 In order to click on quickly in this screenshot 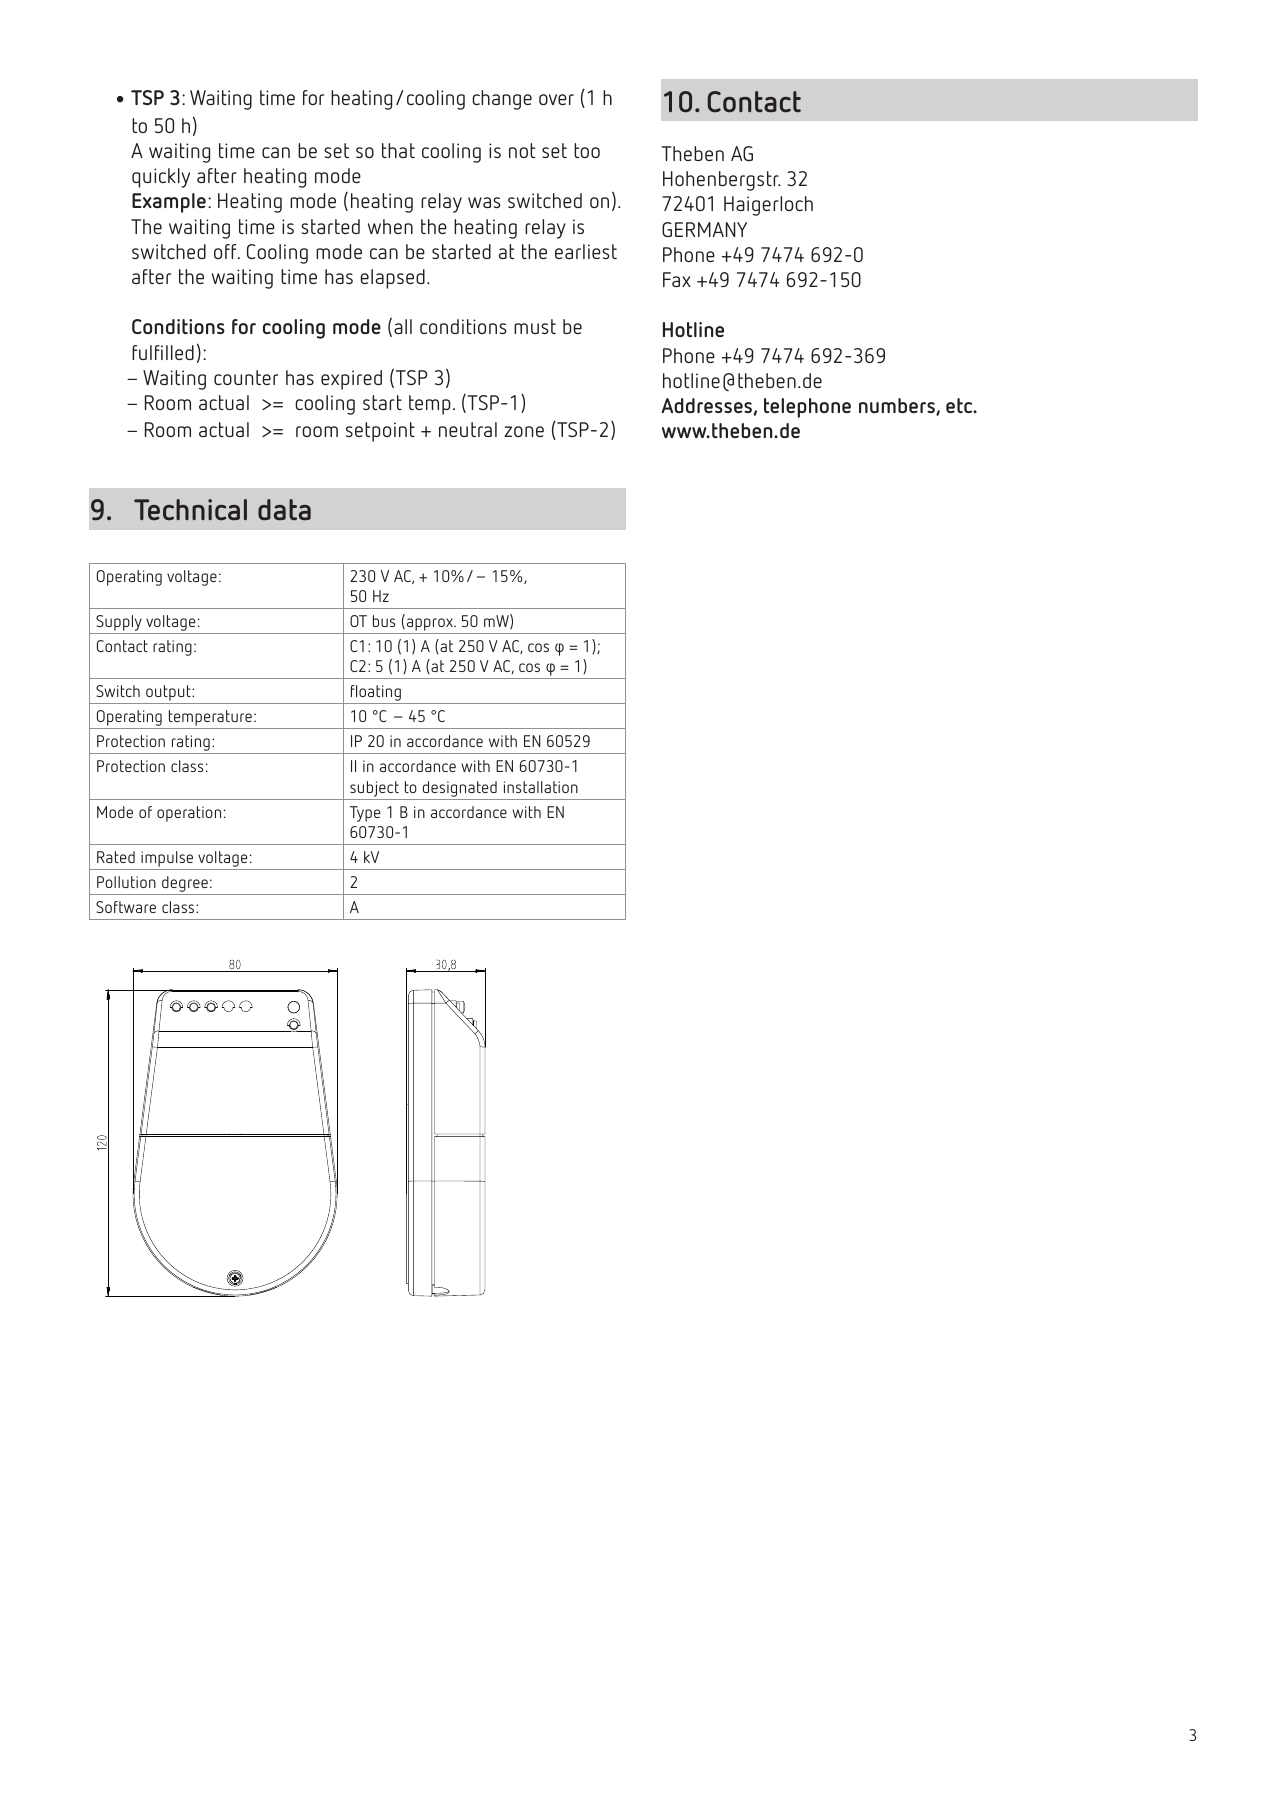, I will do `click(161, 178)`.
